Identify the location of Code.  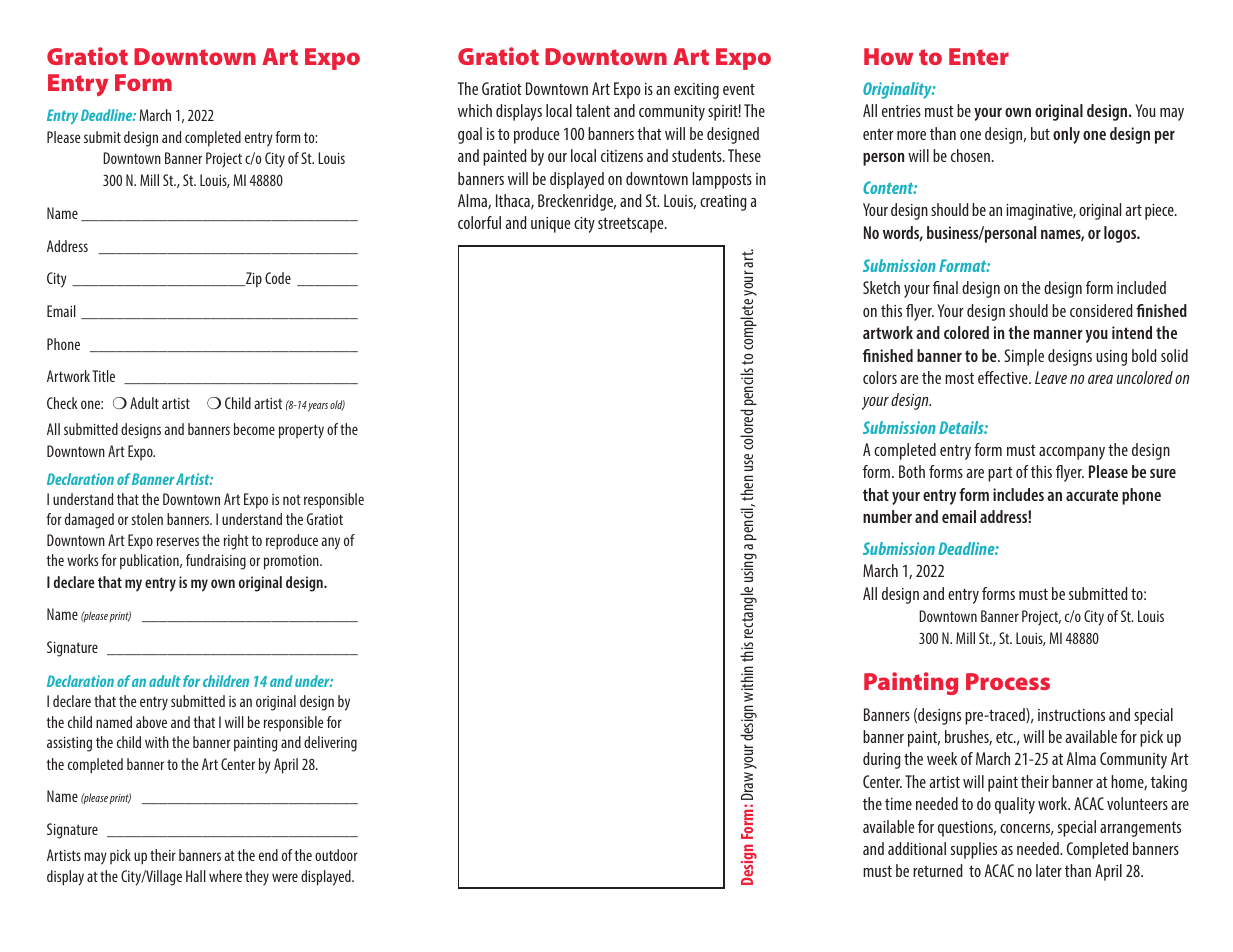
(278, 278).
